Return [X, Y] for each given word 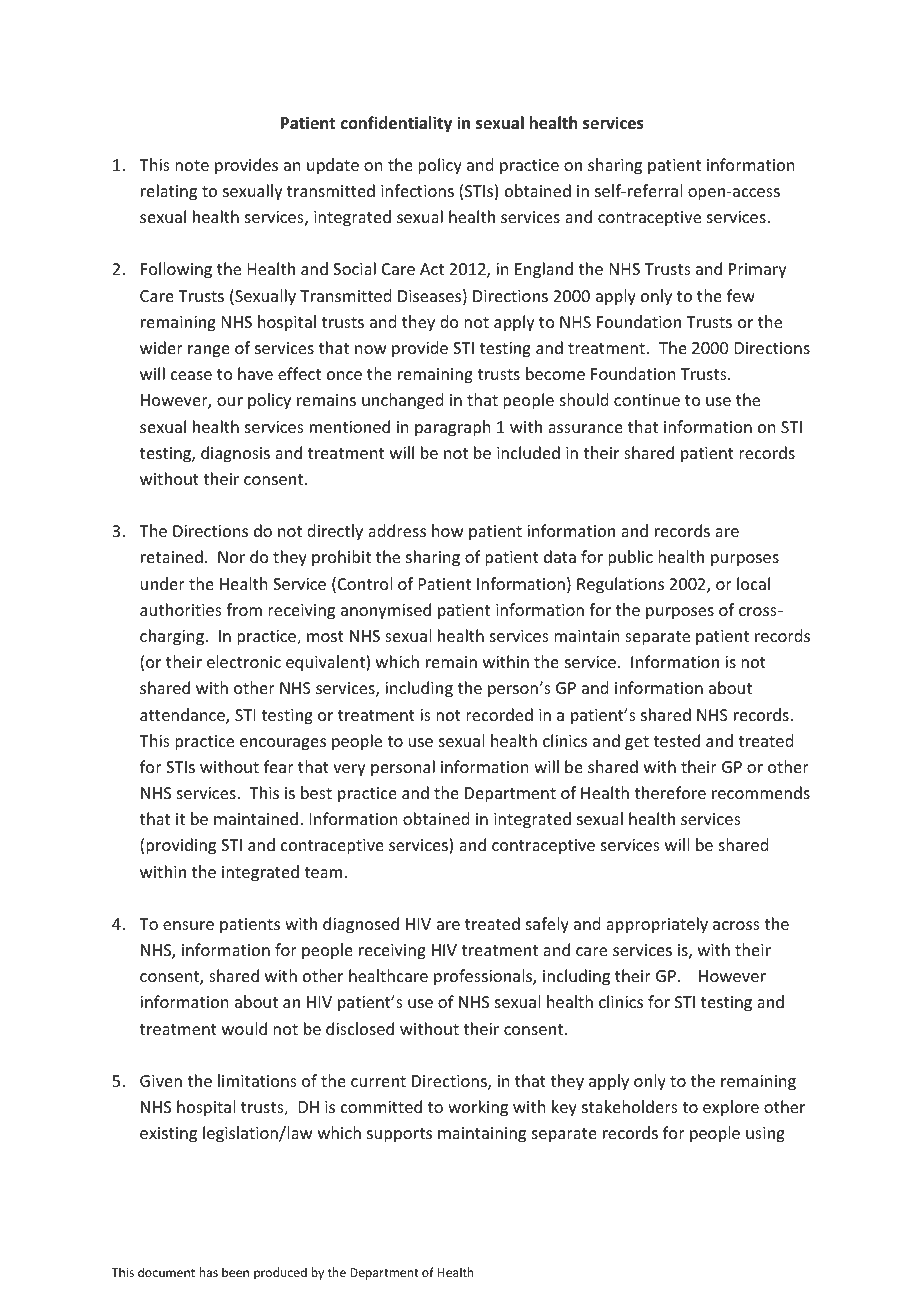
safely [547, 925]
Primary [758, 271]
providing [181, 846]
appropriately [657, 925]
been [235, 1272]
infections [417, 190]
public [630, 558]
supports [399, 1135]
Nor [231, 557]
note [192, 165]
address [397, 530]
